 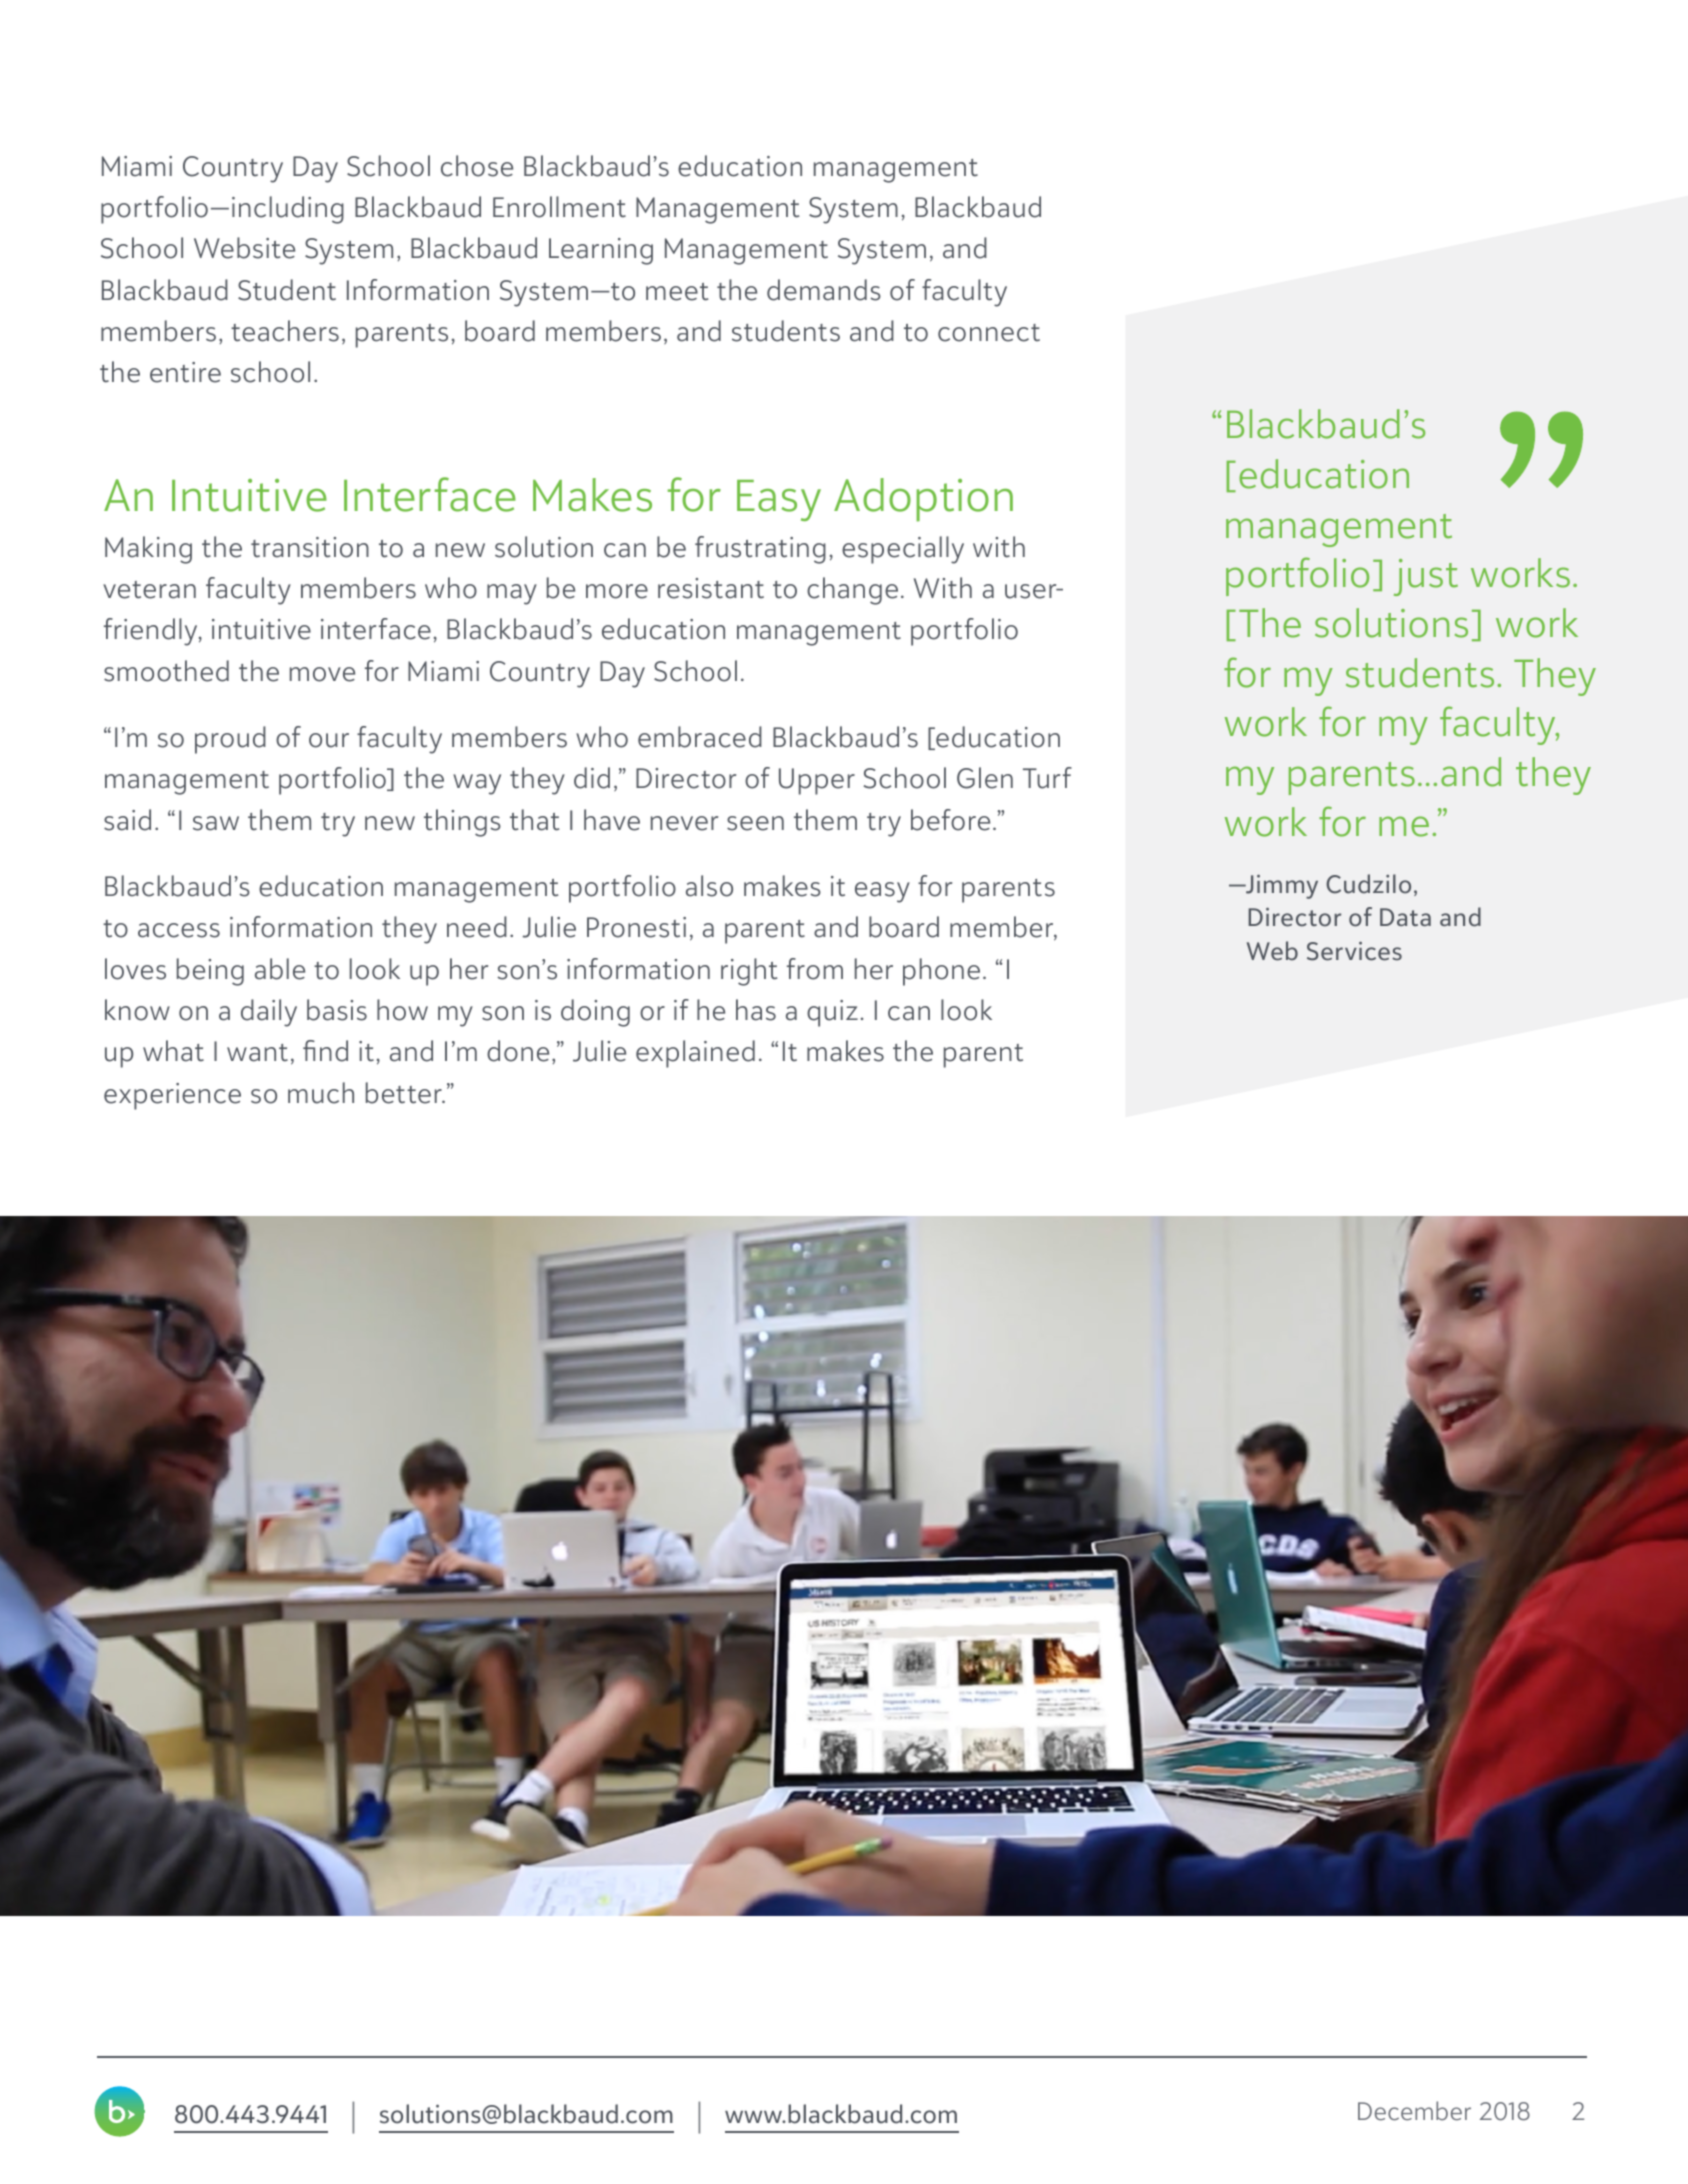 I want to click on Services, so click(x=1354, y=951).
